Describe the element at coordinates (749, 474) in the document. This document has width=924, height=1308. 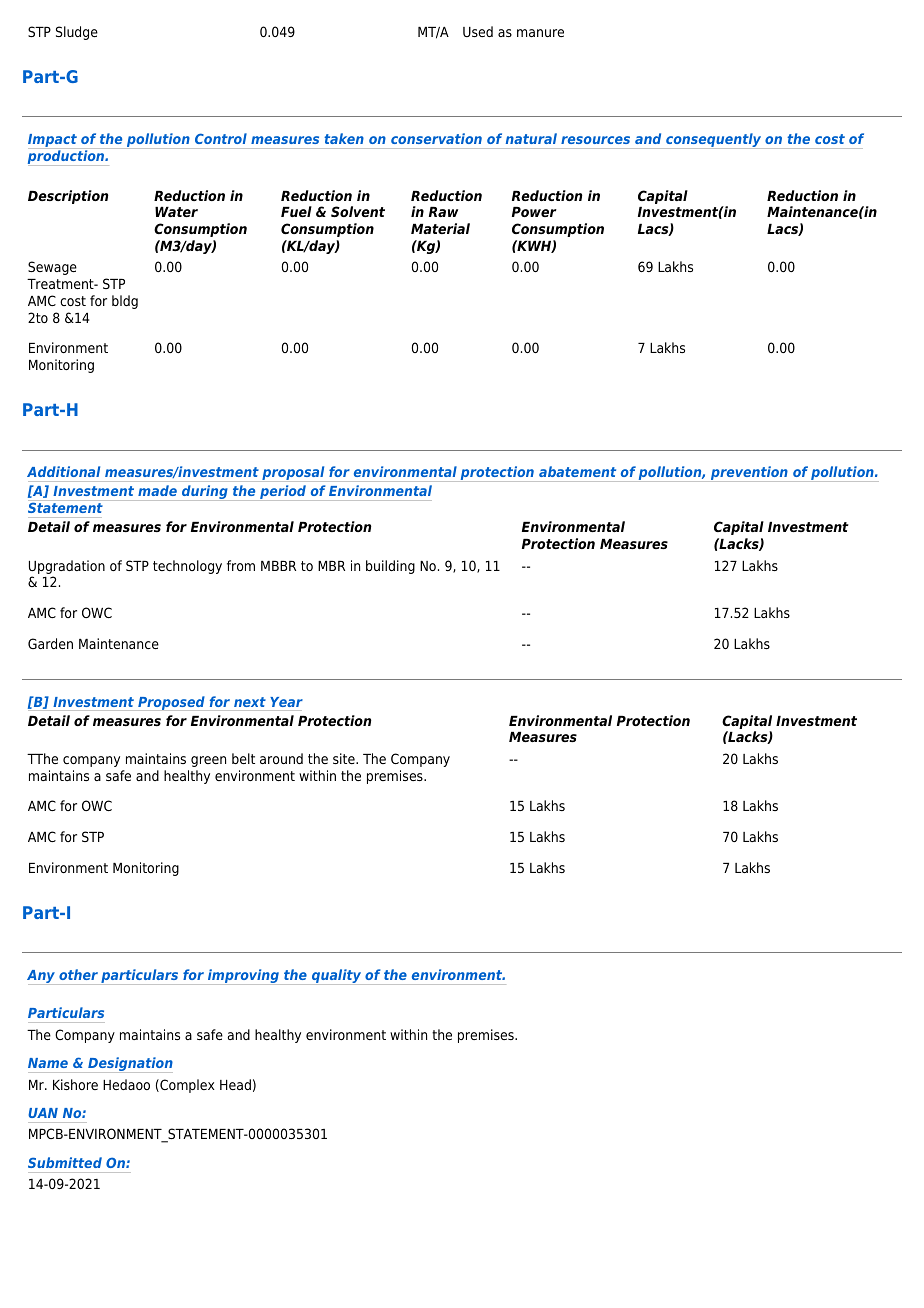
I see `prevention` at that location.
